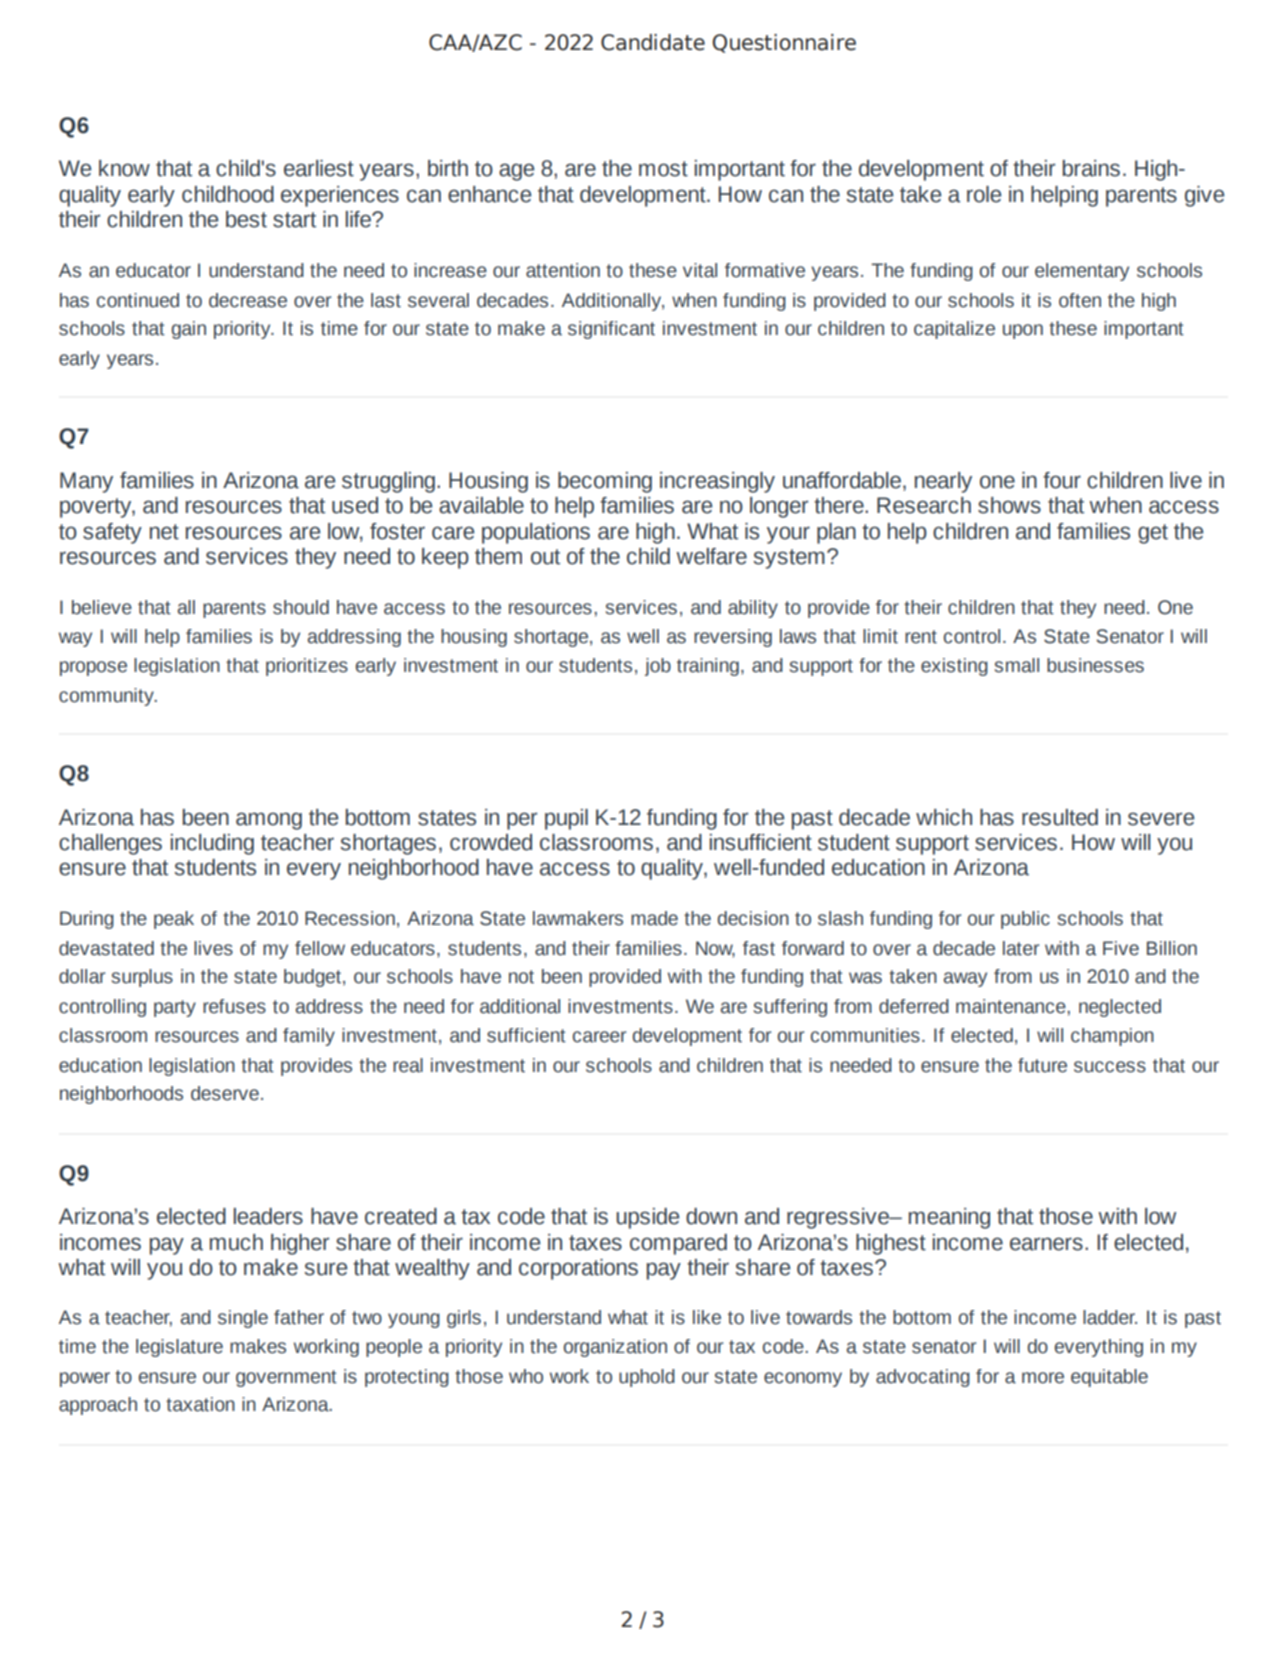 Image resolution: width=1285 pixels, height=1663 pixels. Describe the element at coordinates (1091, 168) in the screenshot. I see `brains` at that location.
